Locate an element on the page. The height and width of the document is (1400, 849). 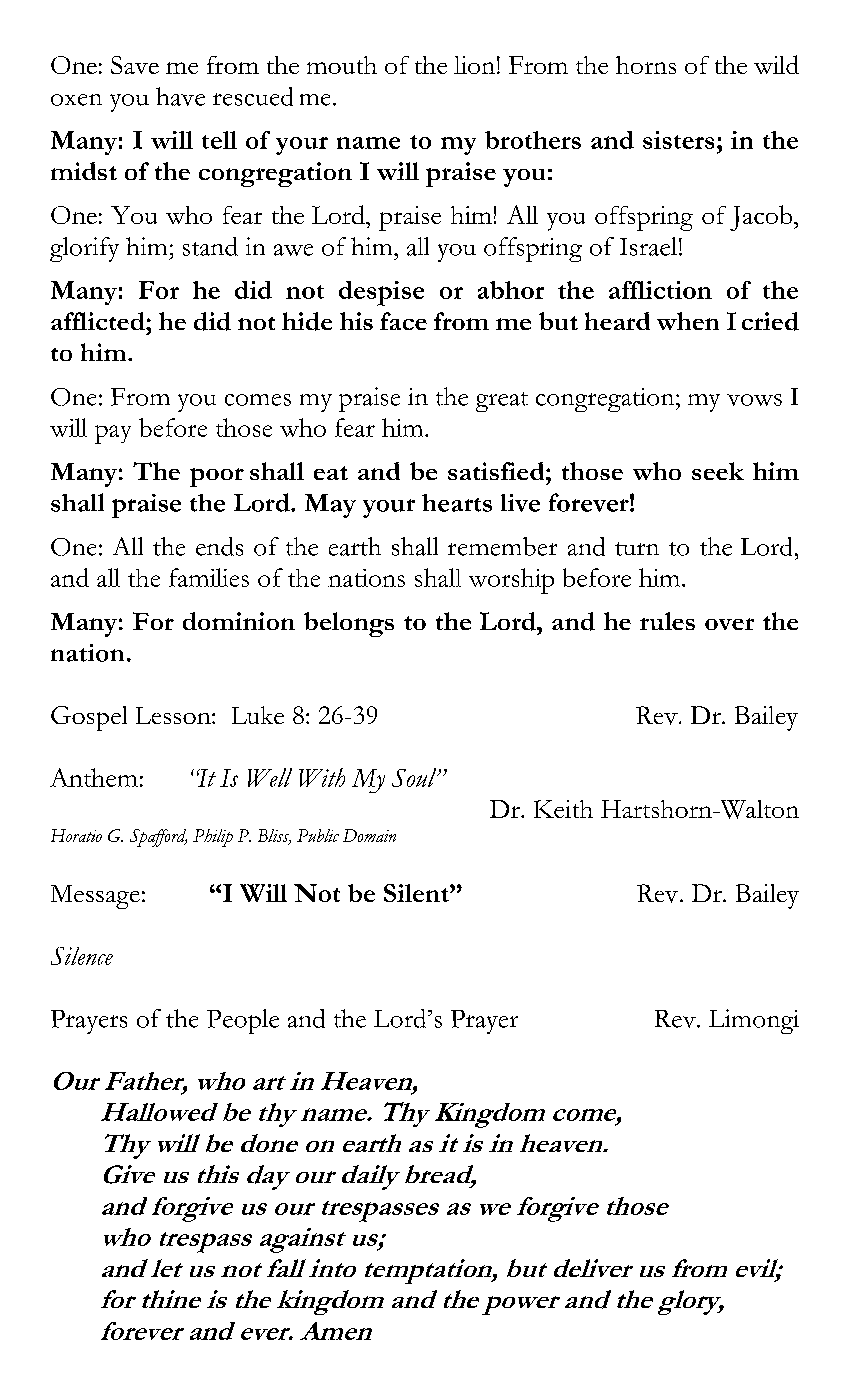
turn is located at coordinates (637, 549).
